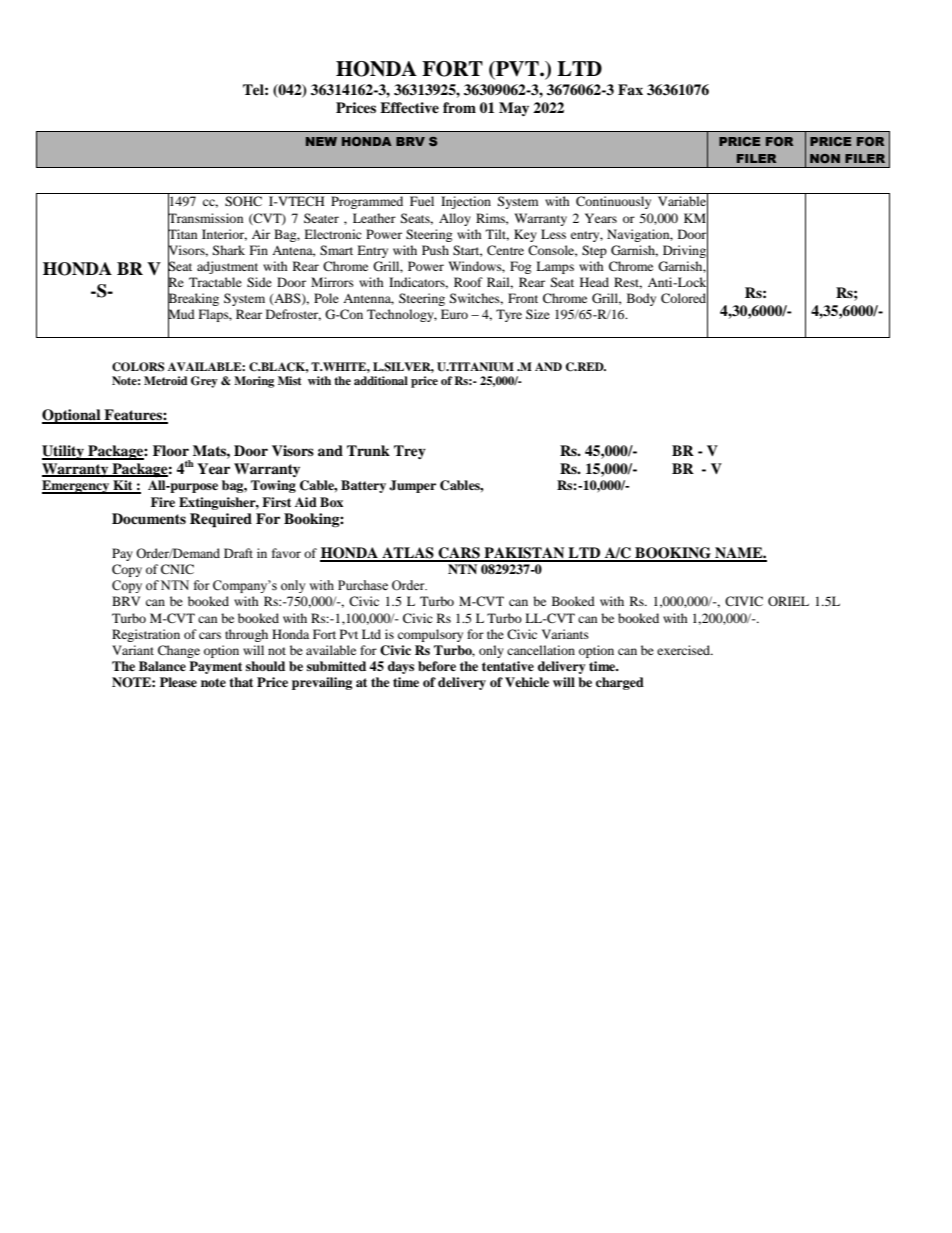 Image resolution: width=952 pixels, height=1233 pixels. Describe the element at coordinates (321, 141) in the document. I see `NEW` at that location.
